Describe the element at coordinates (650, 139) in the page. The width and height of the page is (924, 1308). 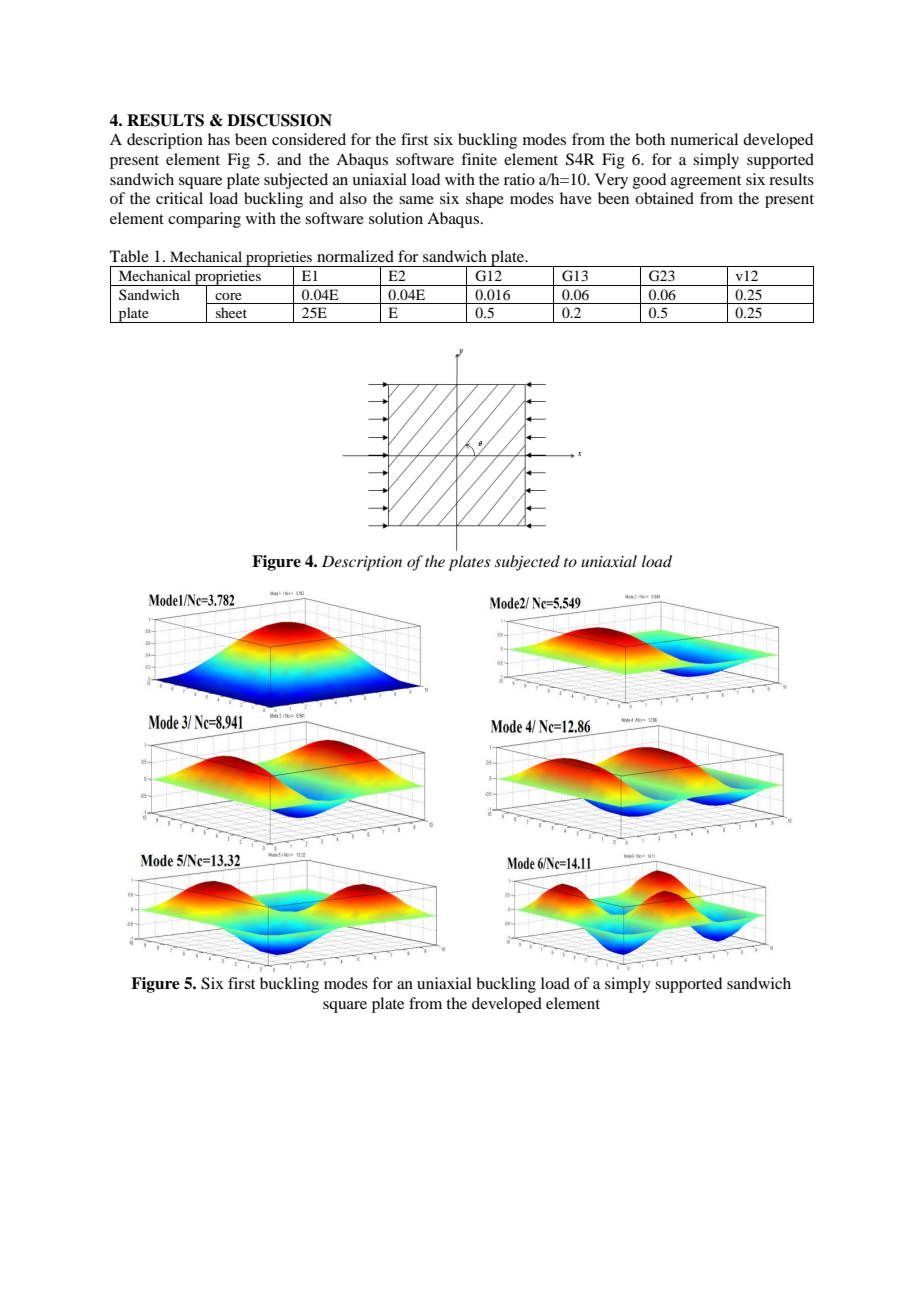
I see `both` at that location.
